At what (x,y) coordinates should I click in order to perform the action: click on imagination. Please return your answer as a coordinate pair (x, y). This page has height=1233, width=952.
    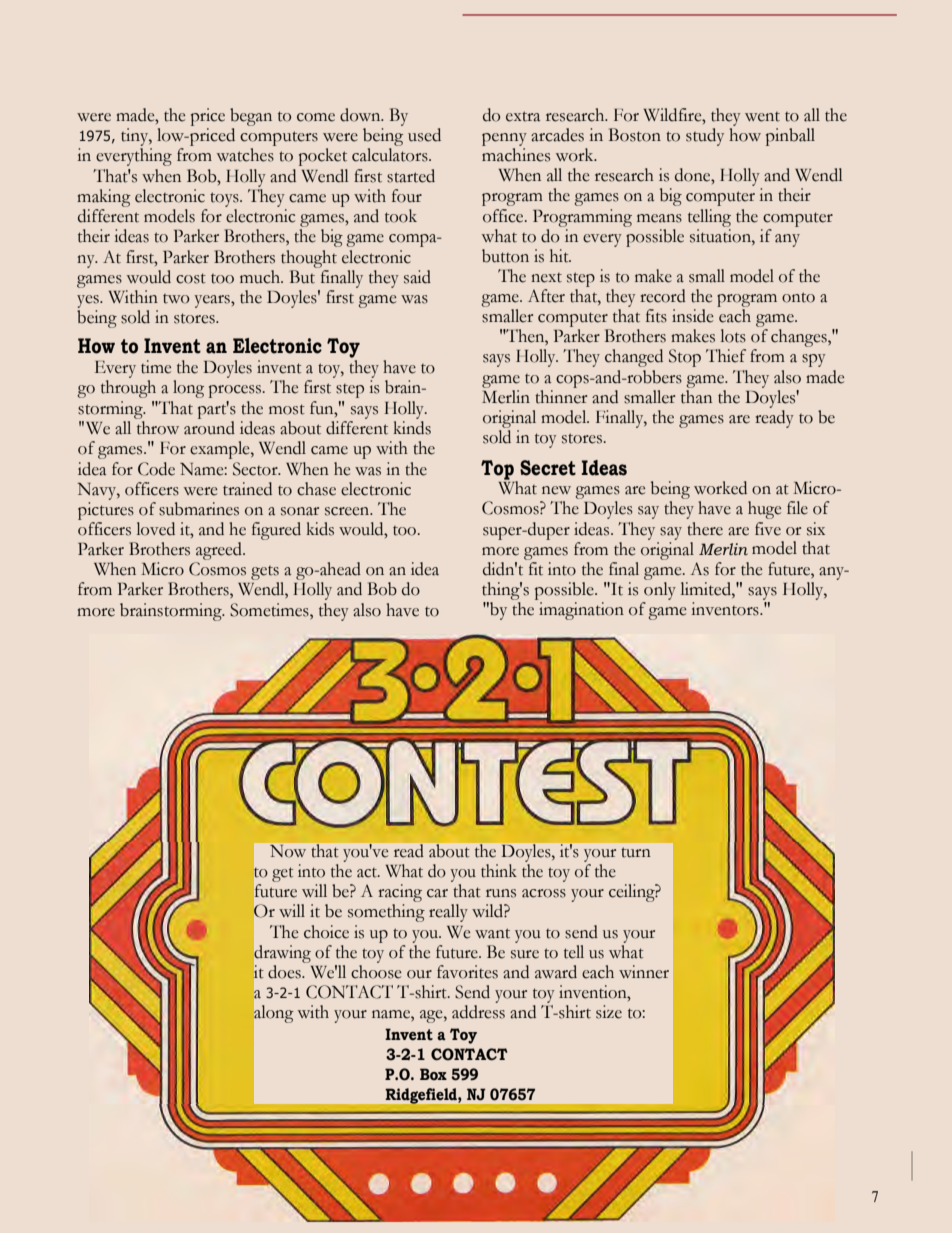
    Looking at the image, I should click on (581, 611).
